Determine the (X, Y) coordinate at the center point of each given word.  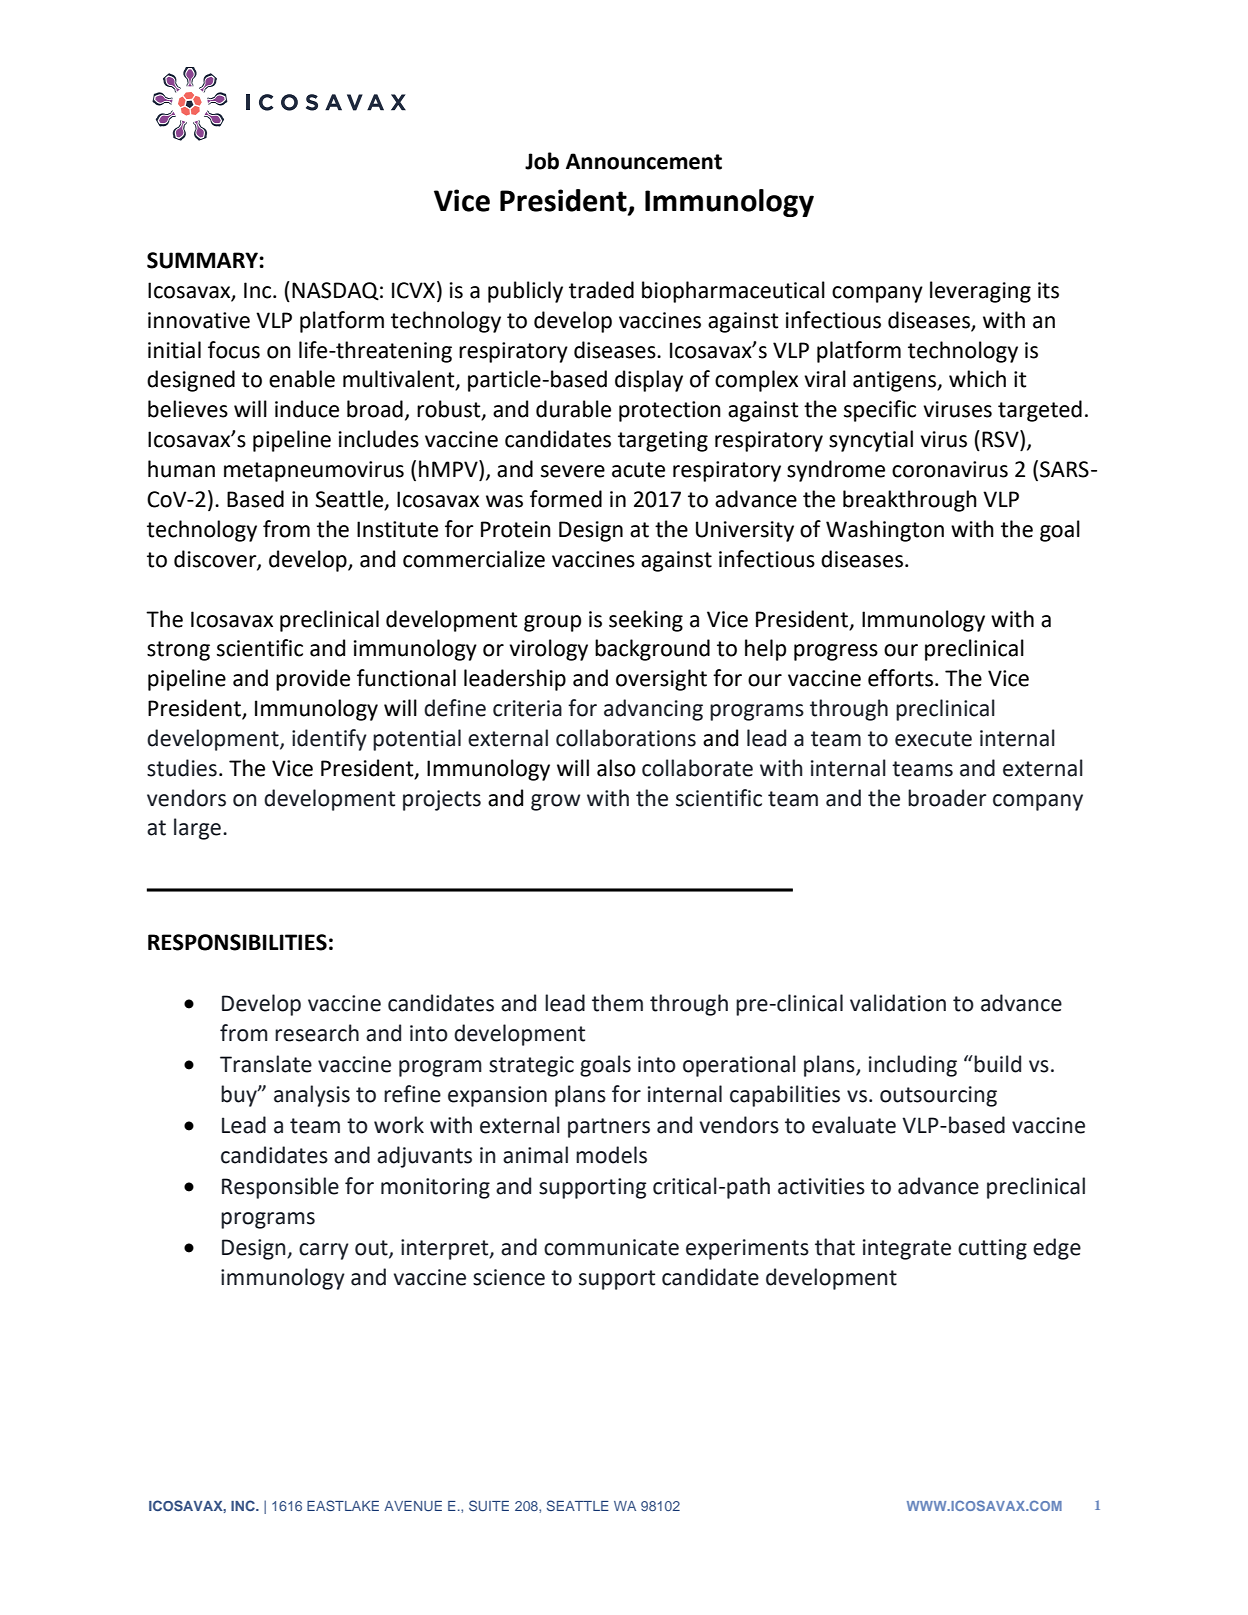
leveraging (980, 292)
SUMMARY (202, 260)
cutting (992, 1249)
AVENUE (413, 1506)
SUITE (489, 1505)
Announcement (644, 161)
